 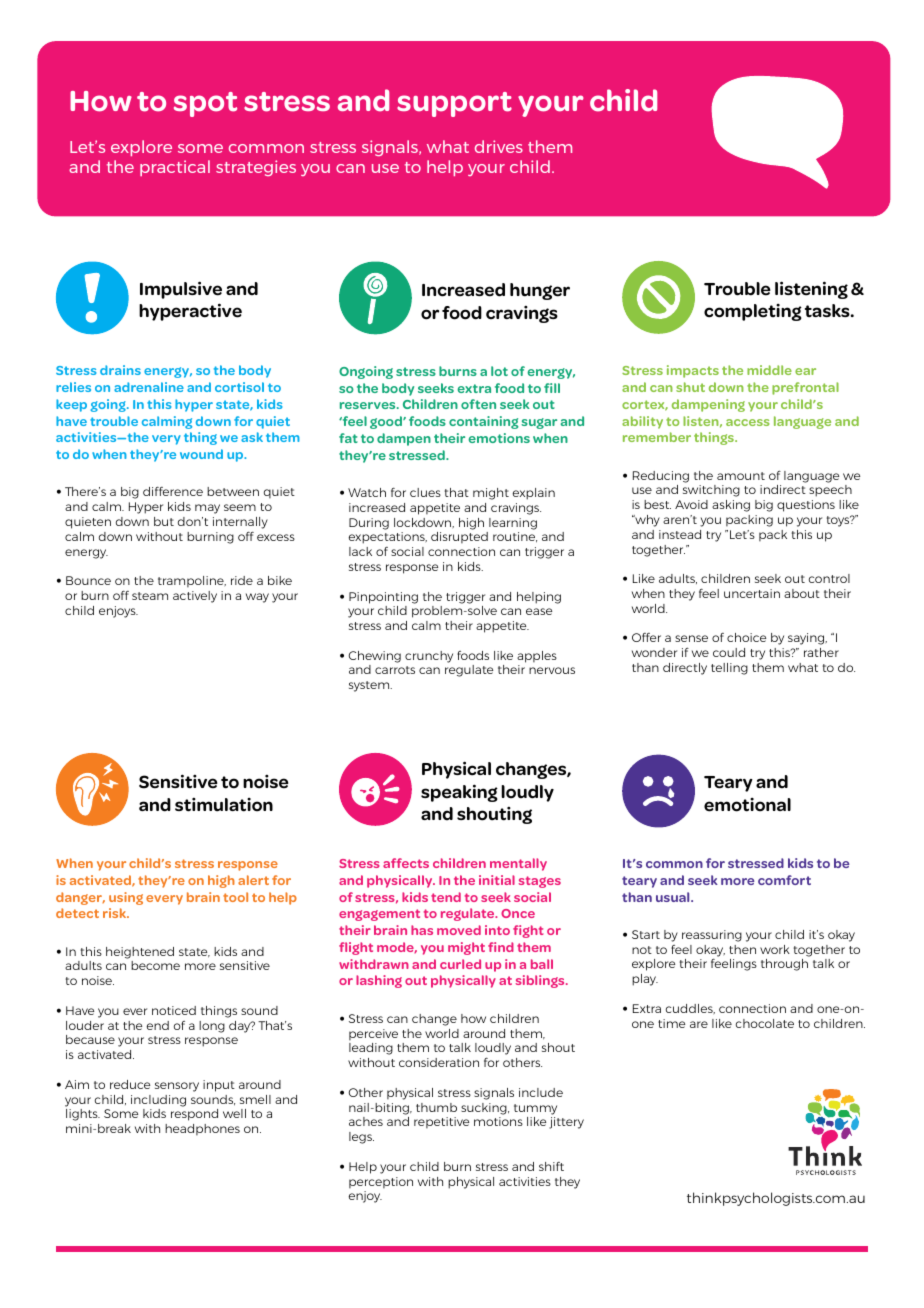 What do you see at coordinates (746, 637) in the document?
I see `choice` at bounding box center [746, 637].
